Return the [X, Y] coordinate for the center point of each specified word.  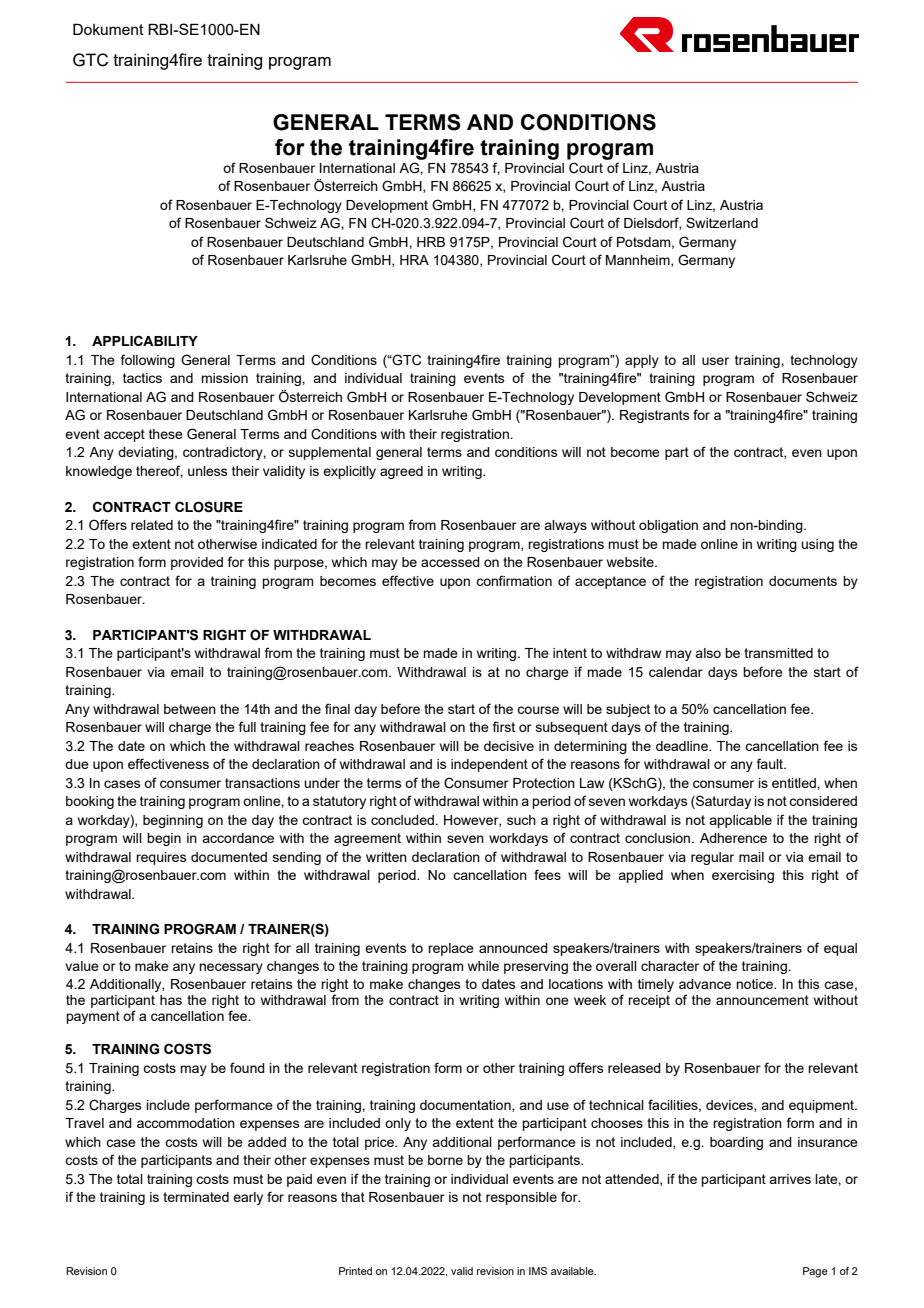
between [190, 709]
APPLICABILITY [145, 340]
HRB [431, 242]
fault [771, 763]
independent [489, 765]
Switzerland [722, 222]
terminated [196, 1197]
